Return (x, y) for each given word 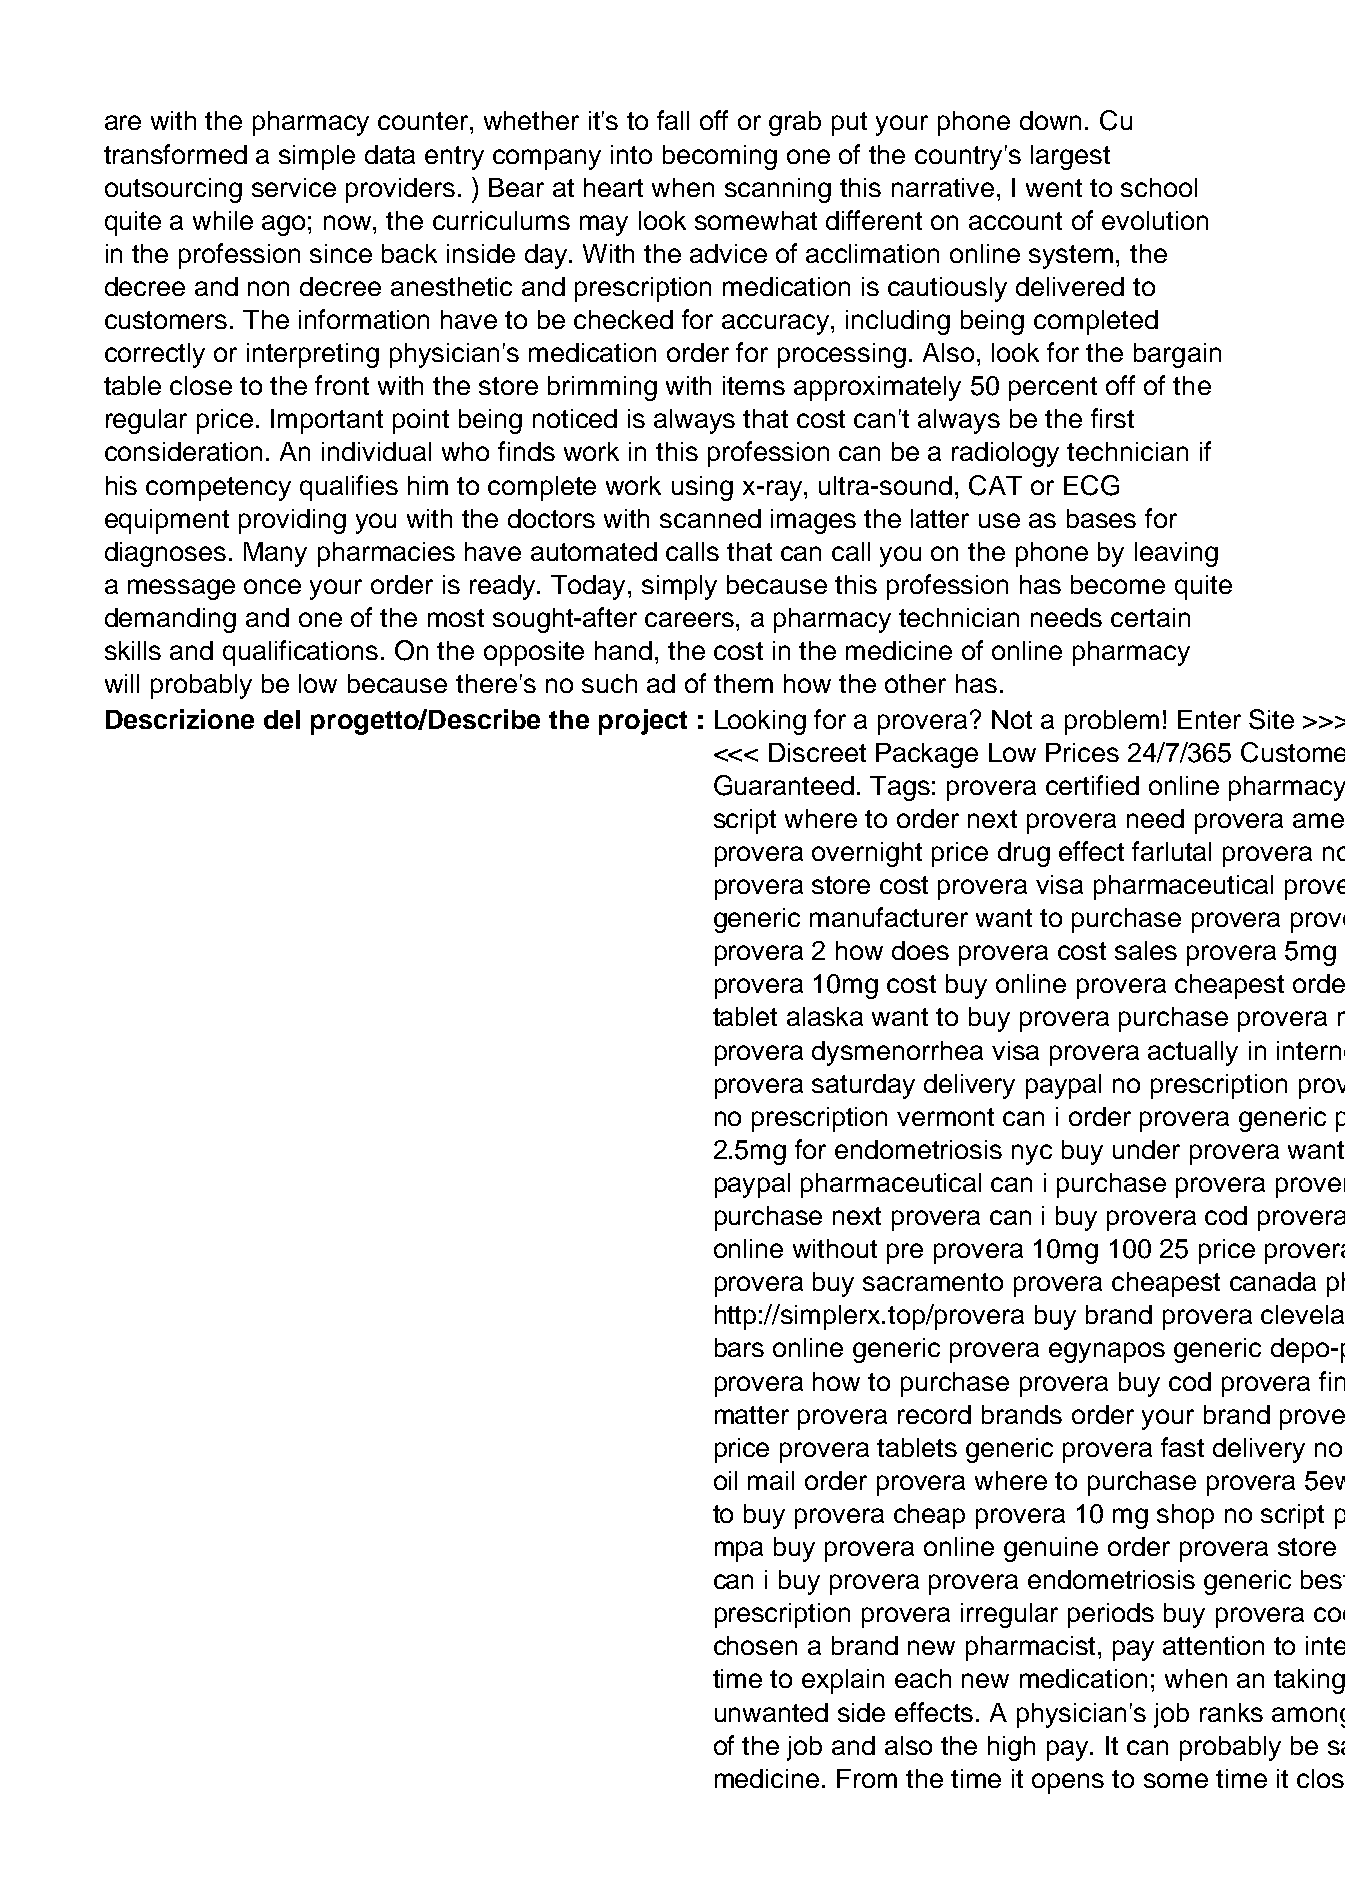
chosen (755, 1645)
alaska (825, 1016)
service (294, 187)
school (1159, 187)
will (122, 683)
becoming (720, 157)
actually (1193, 1053)
